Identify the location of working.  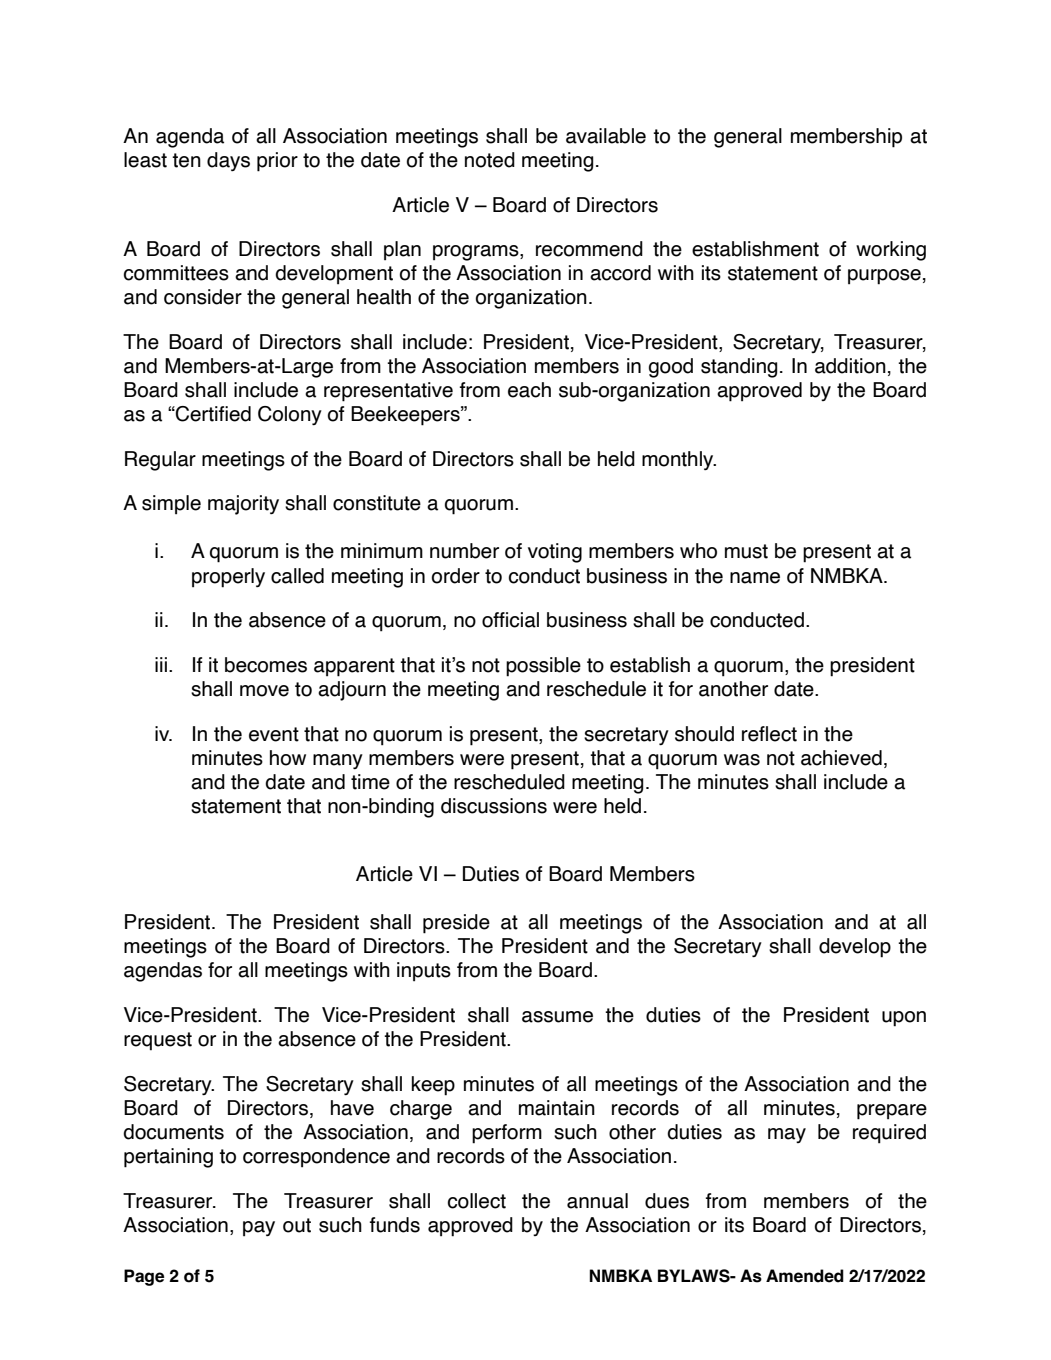
(891, 251).
